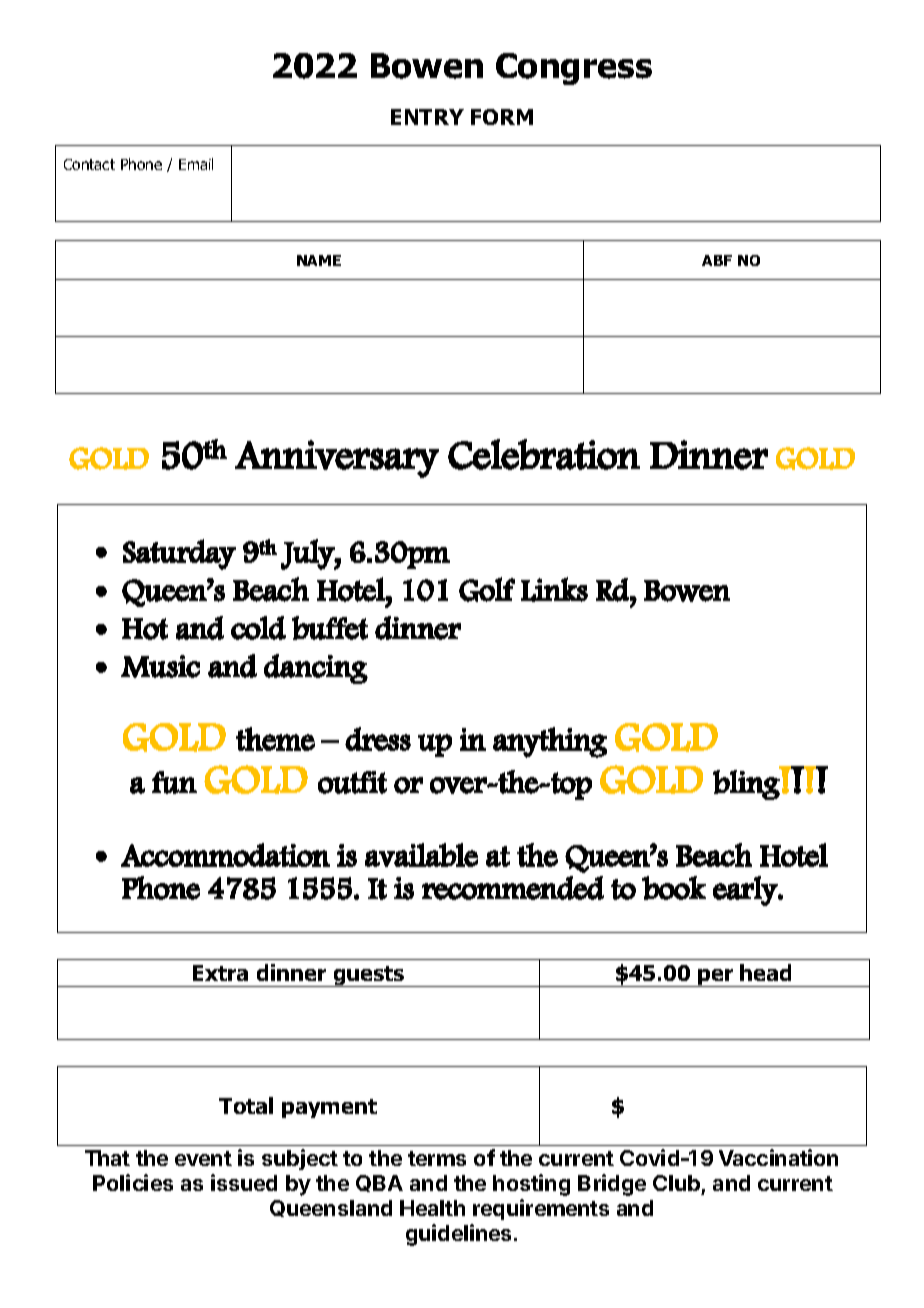  What do you see at coordinates (421, 855) in the image?
I see `available` at bounding box center [421, 855].
